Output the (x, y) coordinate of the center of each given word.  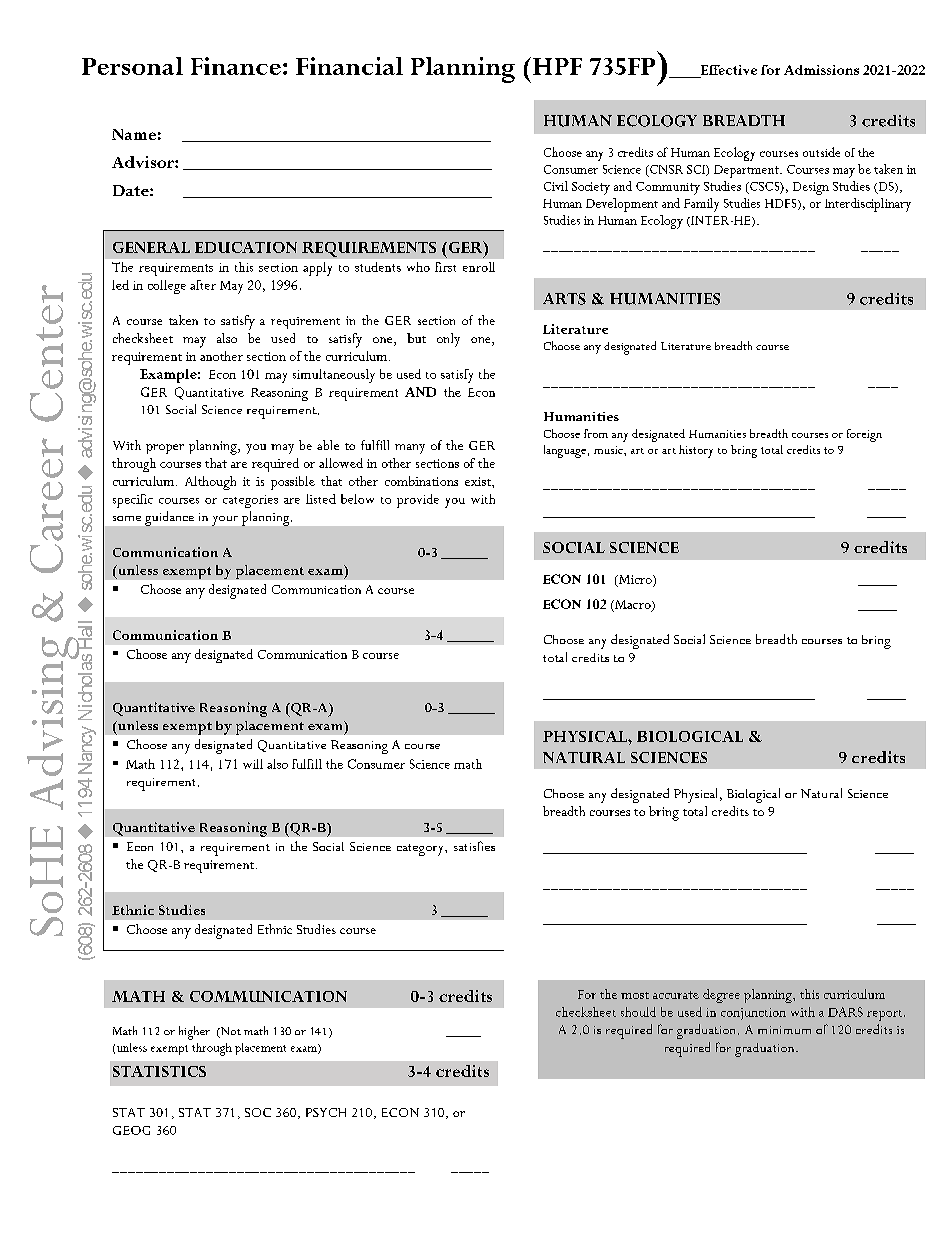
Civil (556, 186)
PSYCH (326, 1112)
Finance (236, 66)
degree (721, 996)
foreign (864, 435)
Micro (635, 580)
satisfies (474, 846)
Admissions (821, 70)
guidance (169, 518)
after (203, 285)
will (253, 764)
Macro (633, 605)
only (448, 340)
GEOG (131, 1130)
